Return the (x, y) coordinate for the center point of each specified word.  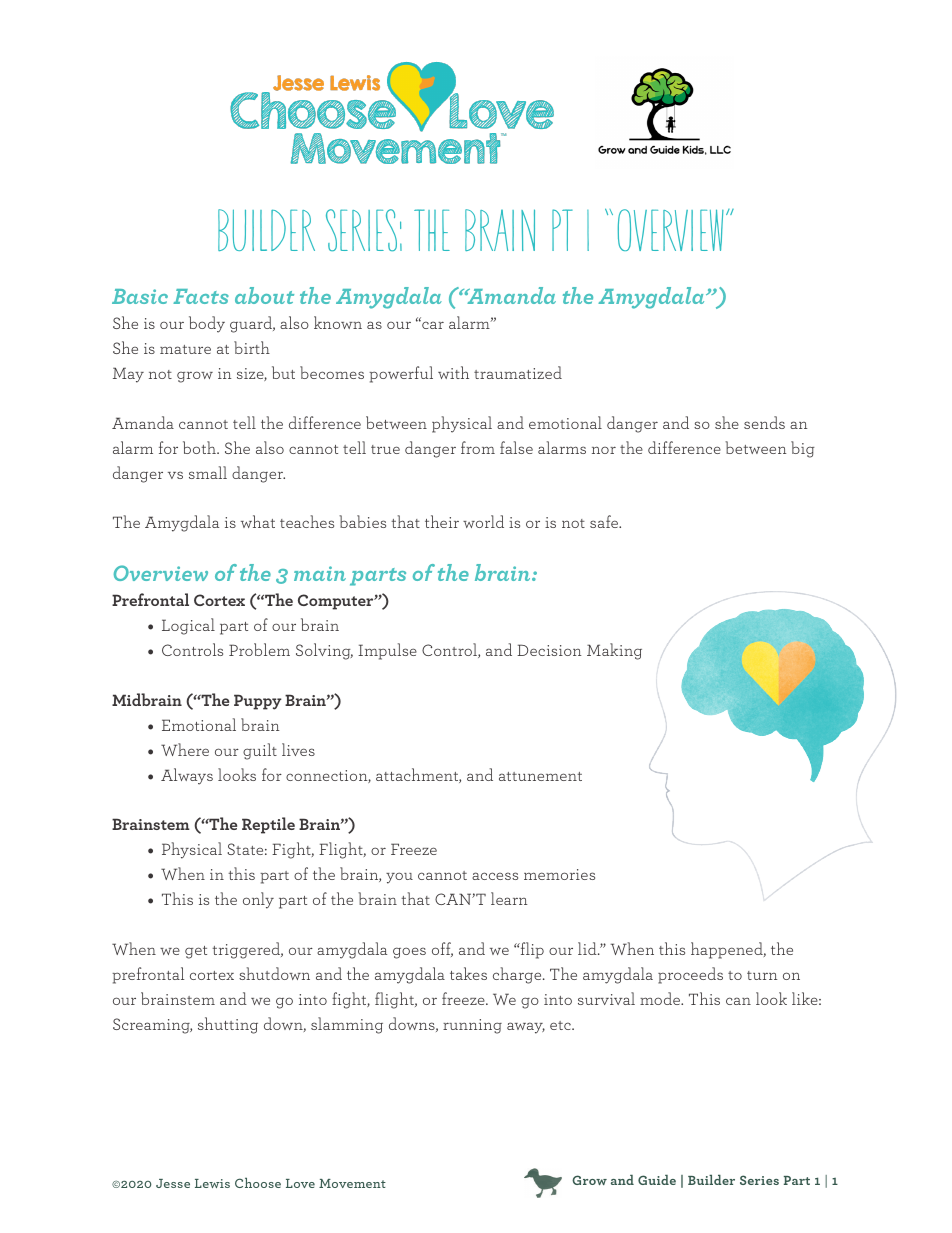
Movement (352, 1183)
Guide (657, 1180)
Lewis (212, 1183)
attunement (540, 776)
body (207, 324)
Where (185, 749)
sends (764, 422)
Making (614, 651)
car (432, 324)
